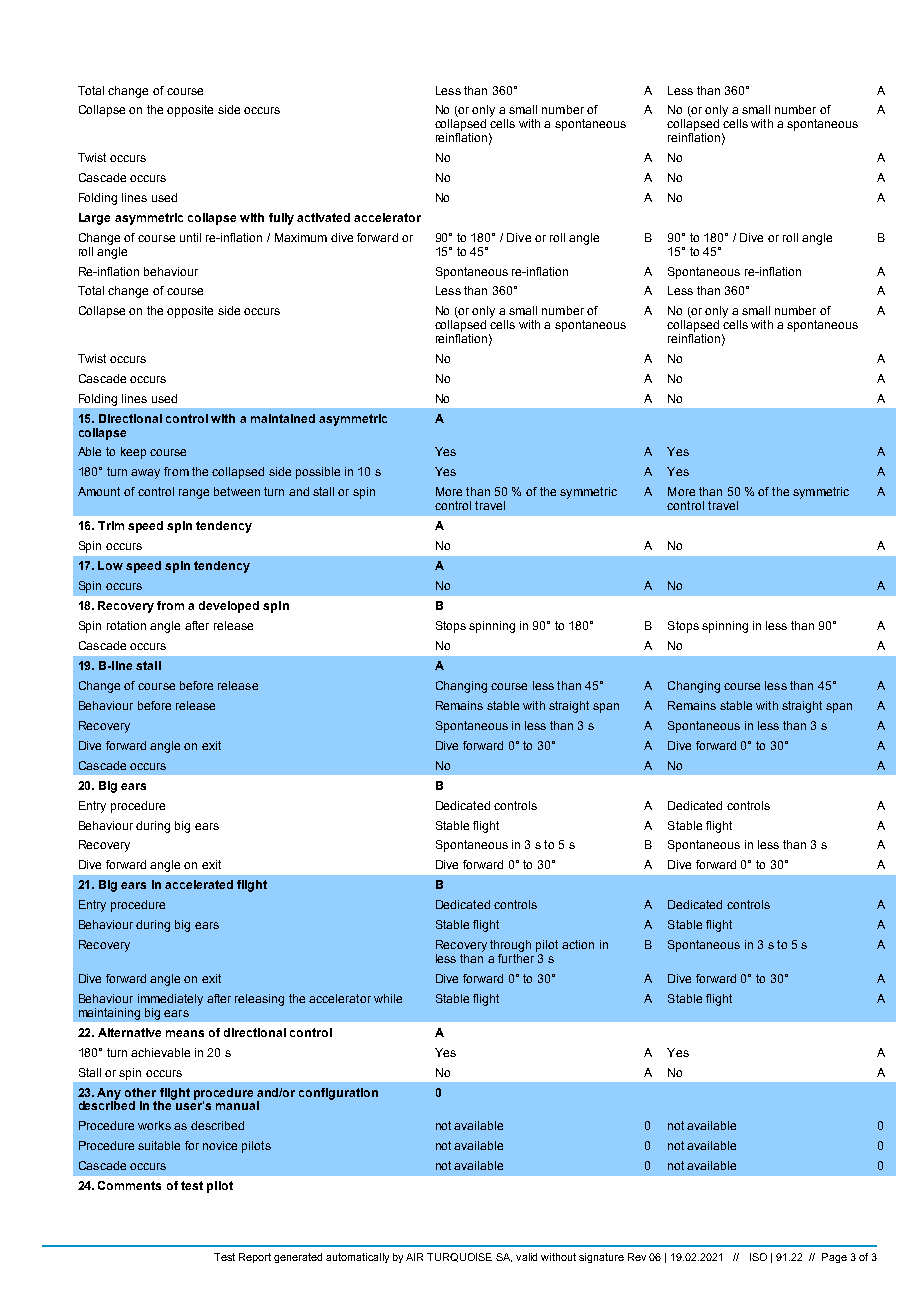  Describe the element at coordinates (510, 946) in the image. I see `through` at that location.
